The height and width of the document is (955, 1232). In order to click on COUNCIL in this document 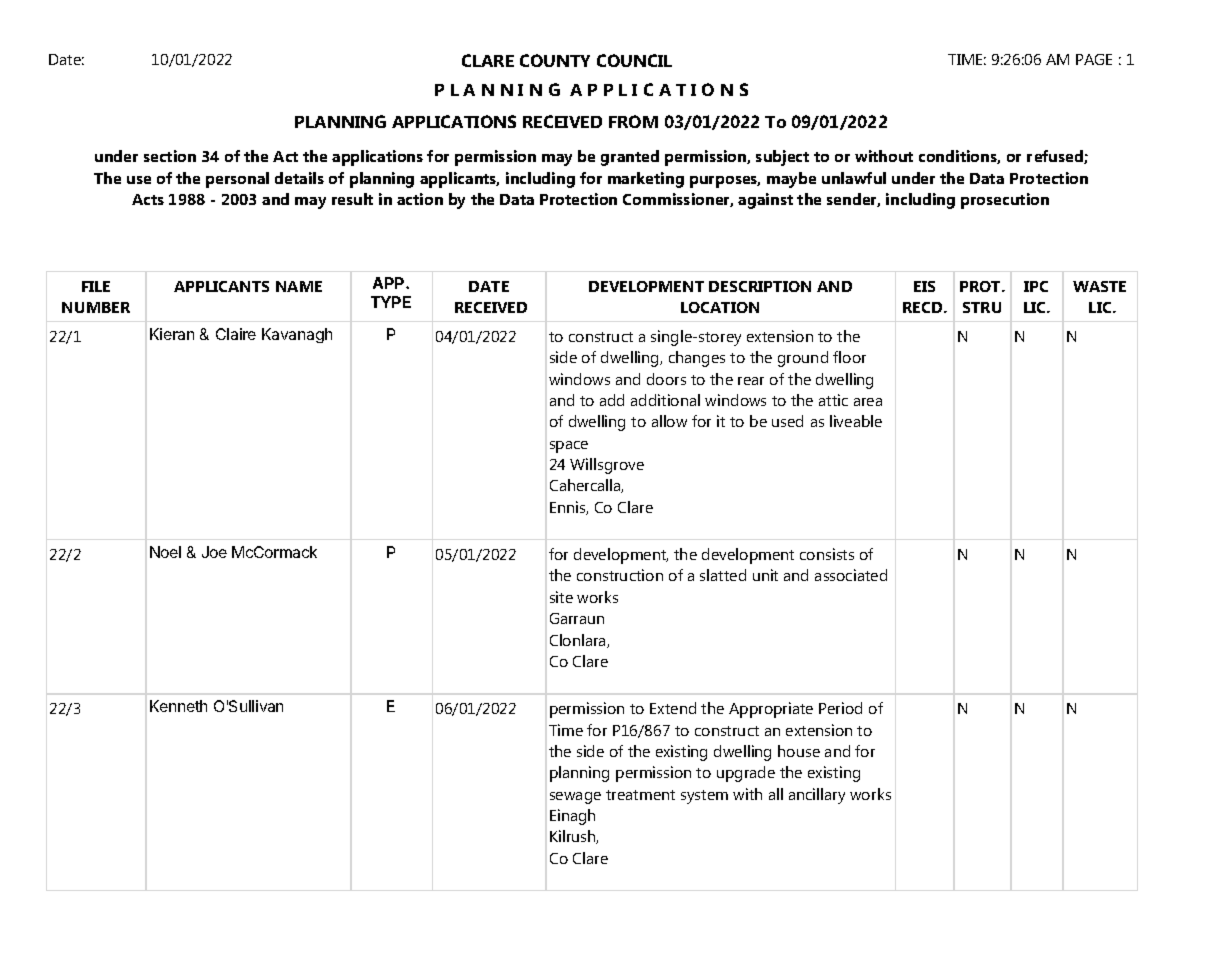, I will do `click(634, 60)`.
